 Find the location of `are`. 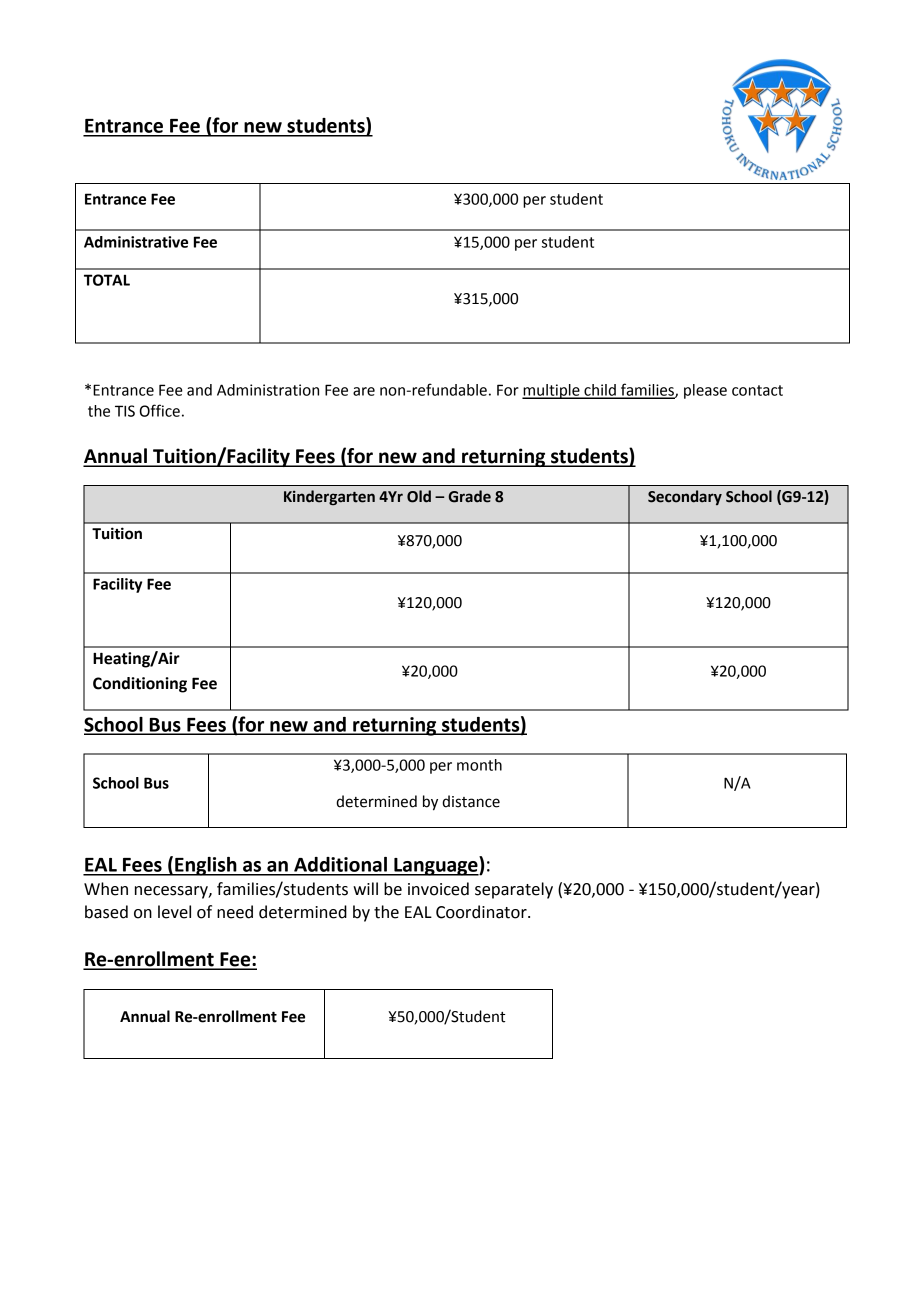

are is located at coordinates (364, 391).
